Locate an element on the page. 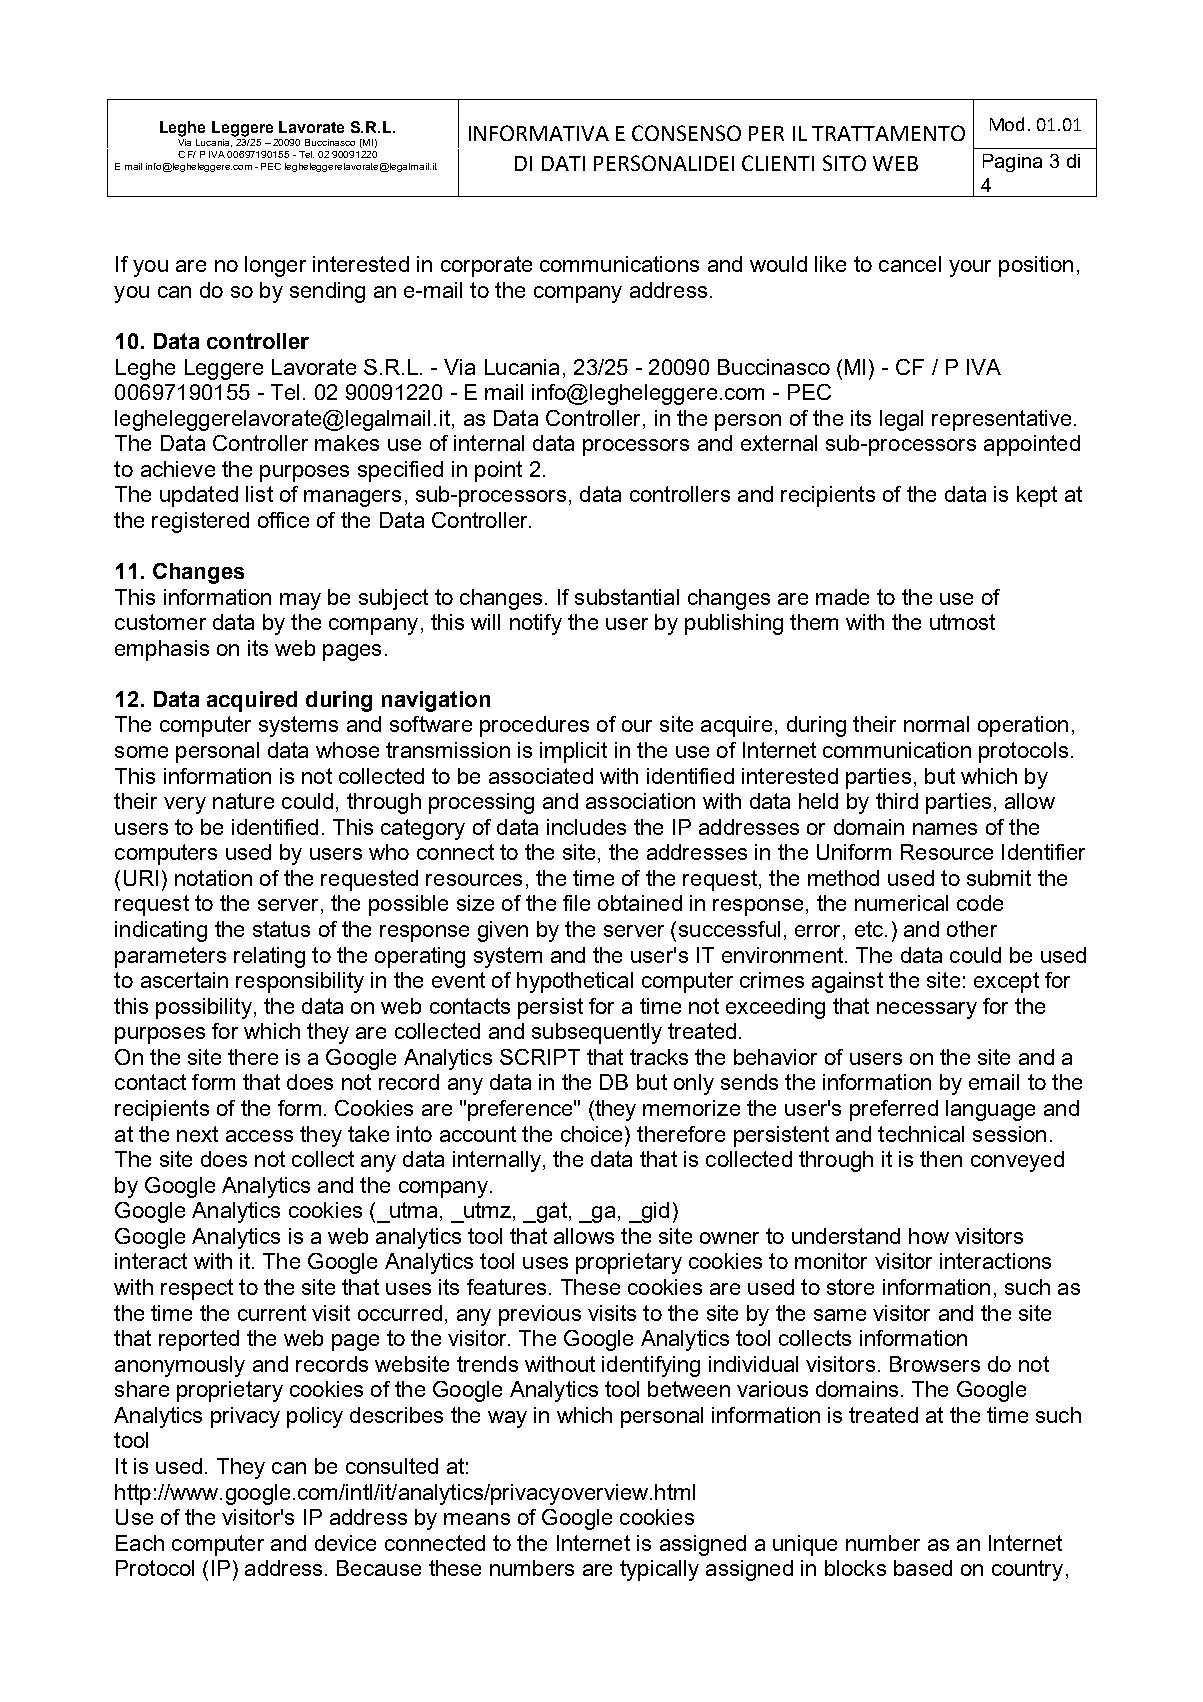 The height and width of the page is (1702, 1203). typically is located at coordinates (659, 1570).
